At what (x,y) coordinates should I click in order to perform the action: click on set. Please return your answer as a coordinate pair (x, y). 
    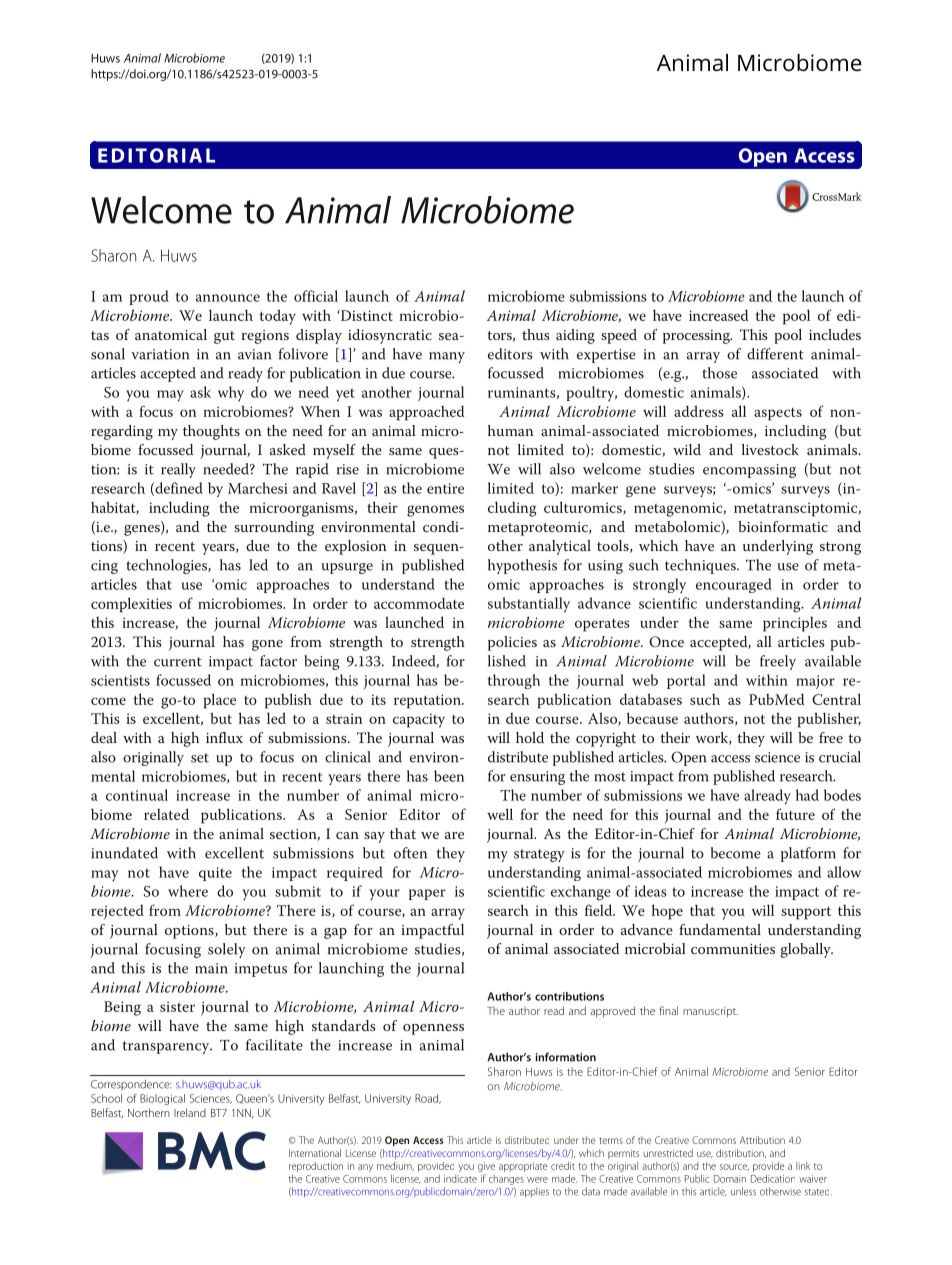
    Looking at the image, I should click on (200, 758).
